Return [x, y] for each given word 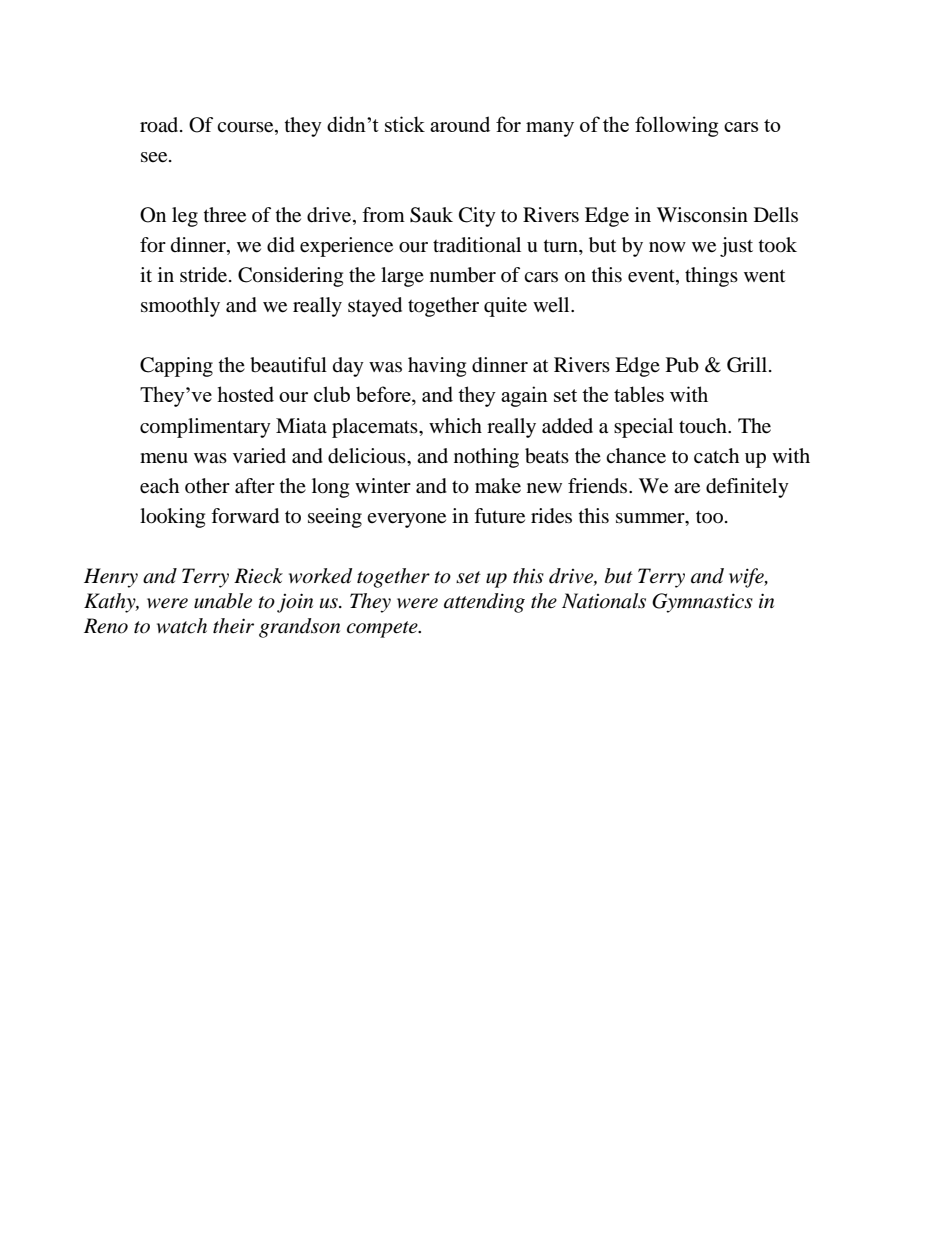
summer [651, 518]
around [460, 124]
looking [172, 518]
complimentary [205, 428]
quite [505, 307]
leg [185, 217]
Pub [682, 365]
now [667, 247]
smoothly [180, 307]
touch [704, 426]
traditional [477, 245]
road [160, 125]
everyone [406, 520]
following [676, 126]
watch [182, 626]
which [455, 425]
